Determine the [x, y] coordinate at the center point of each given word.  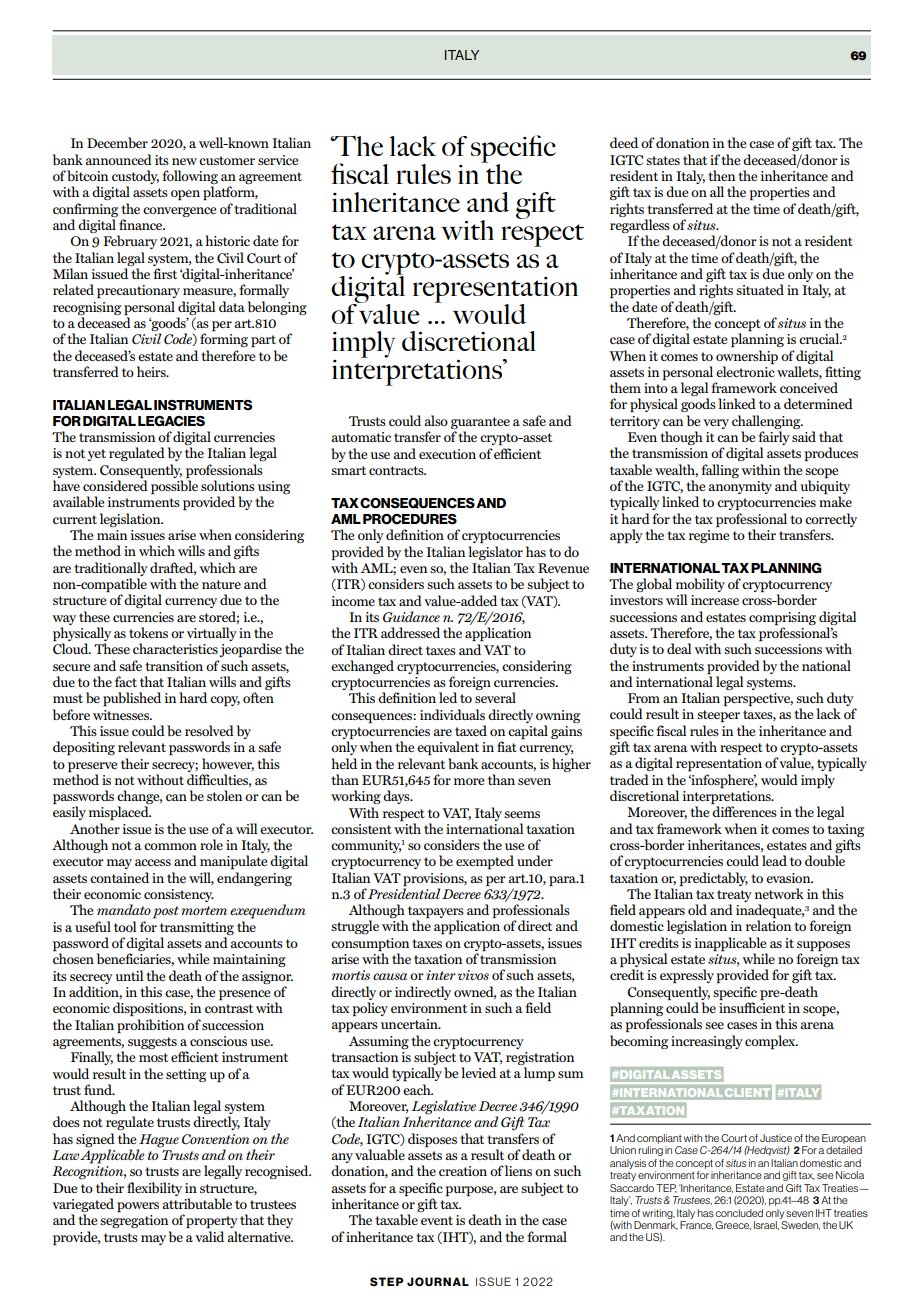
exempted [485, 862]
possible [174, 487]
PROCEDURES [410, 519]
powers [138, 1207]
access [153, 862]
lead [774, 860]
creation [463, 1171]
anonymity [740, 487]
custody [135, 178]
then [721, 175]
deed [624, 142]
